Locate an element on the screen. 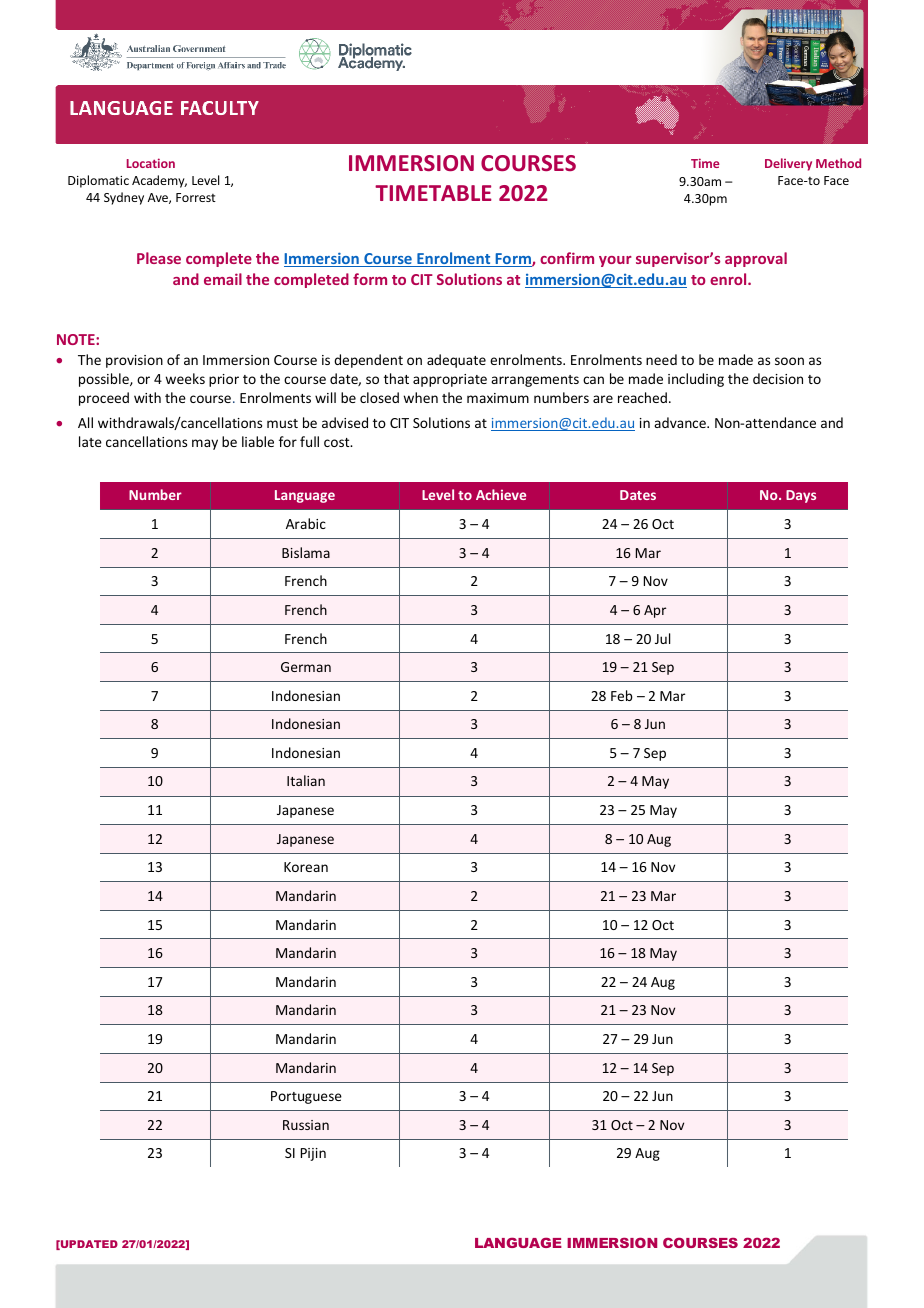 The height and width of the screenshot is (1308, 924). German is located at coordinates (306, 667).
